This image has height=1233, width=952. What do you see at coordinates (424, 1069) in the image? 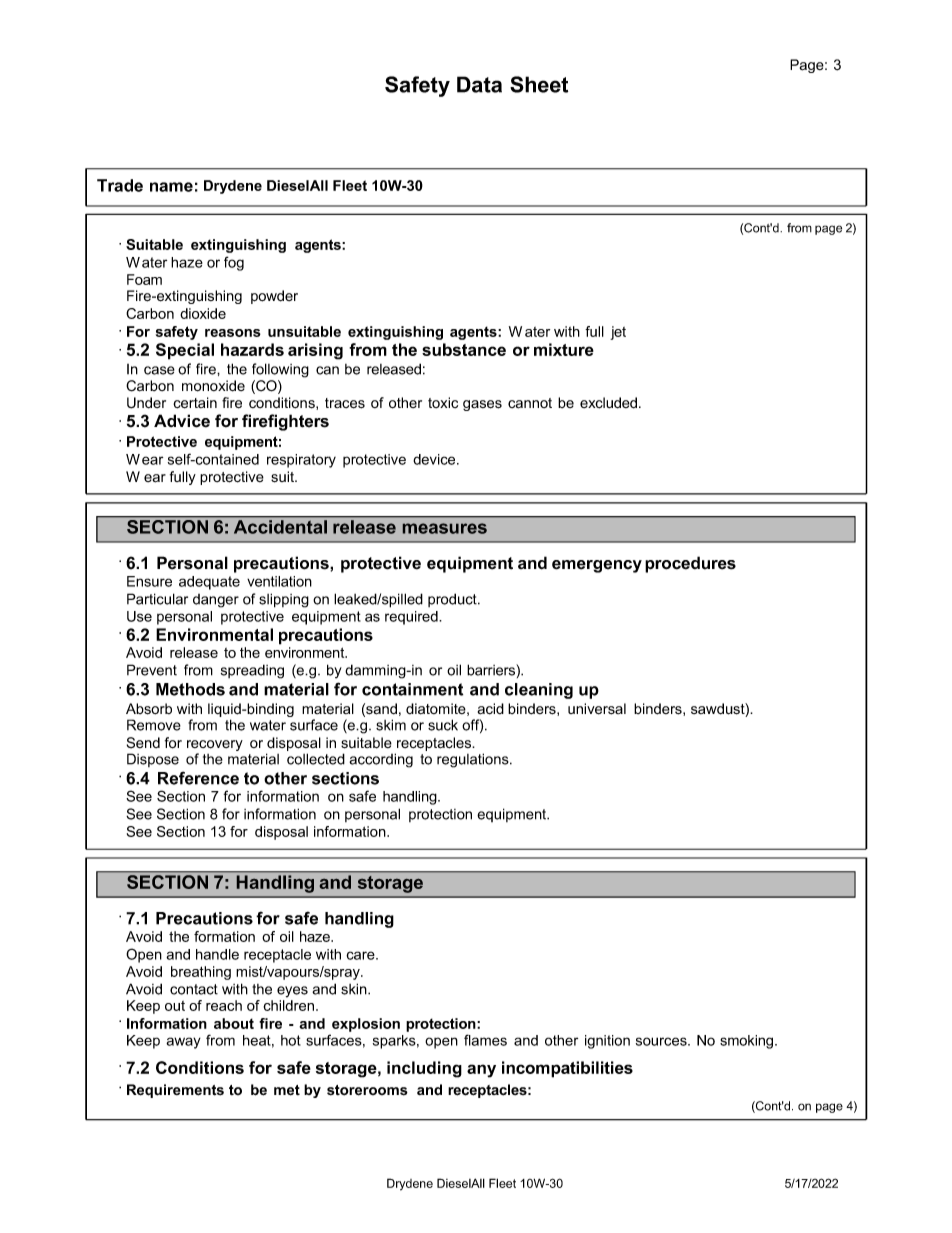
I see `including` at bounding box center [424, 1069].
